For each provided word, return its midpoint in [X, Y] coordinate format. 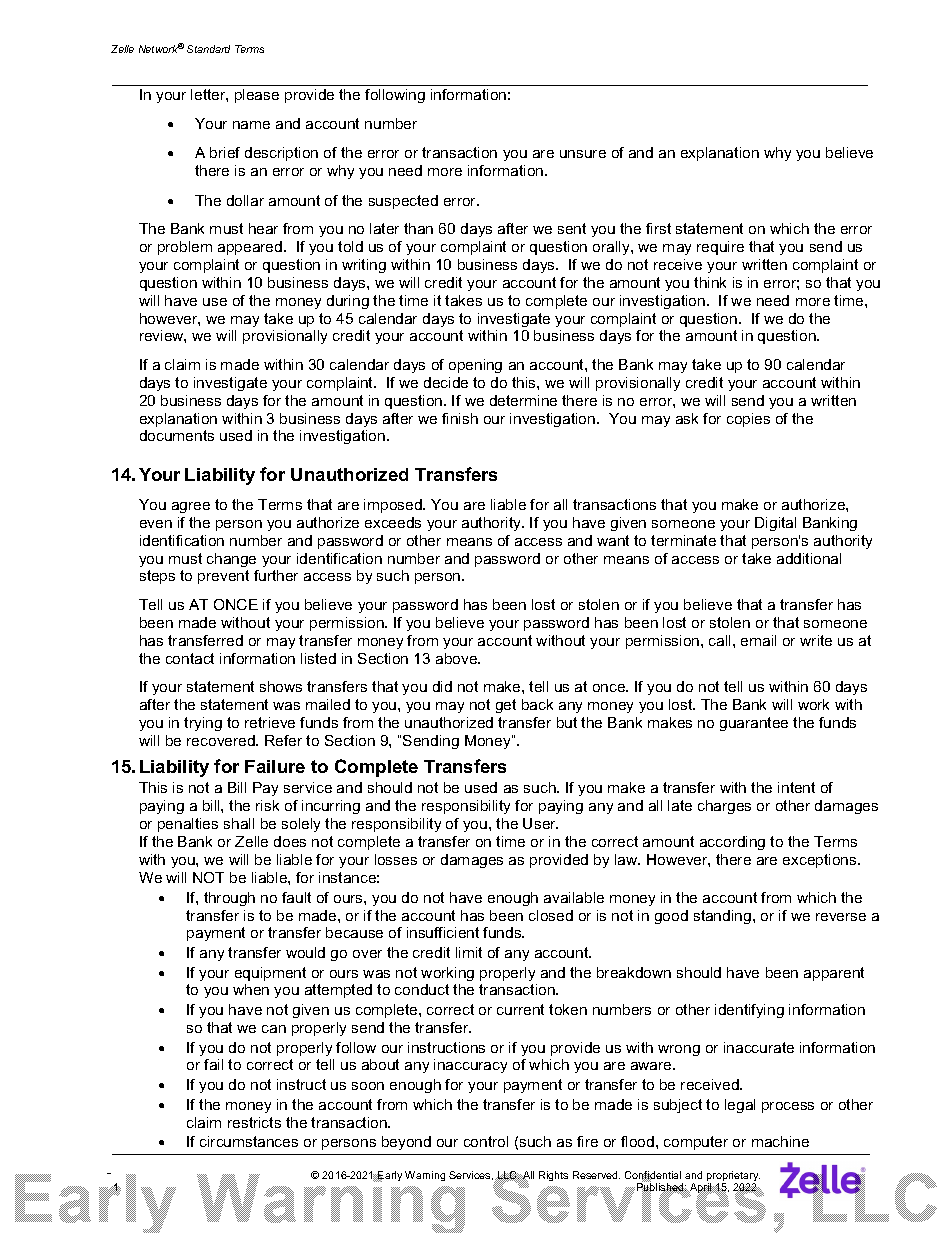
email [758, 640]
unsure [583, 154]
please [257, 96]
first [658, 228]
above [458, 658]
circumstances [249, 1141]
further [276, 575]
